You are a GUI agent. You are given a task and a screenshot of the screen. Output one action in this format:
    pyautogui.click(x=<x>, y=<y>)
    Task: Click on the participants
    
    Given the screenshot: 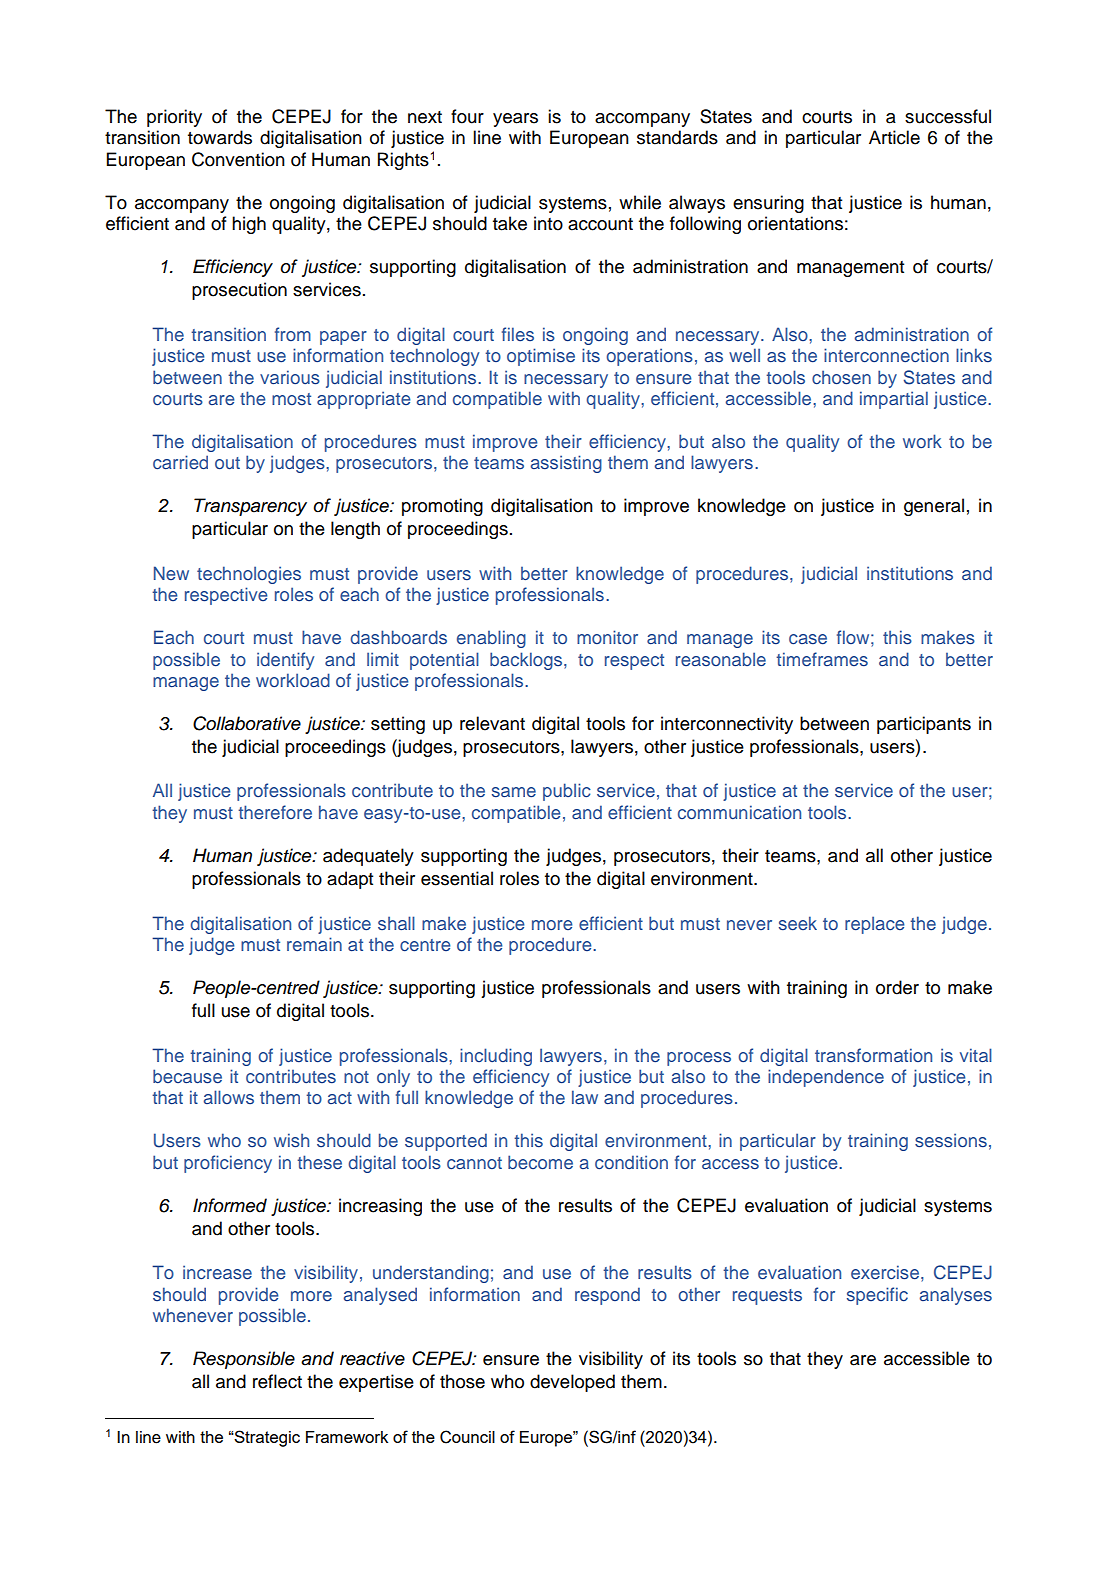 What is the action you would take?
    pyautogui.click(x=924, y=725)
